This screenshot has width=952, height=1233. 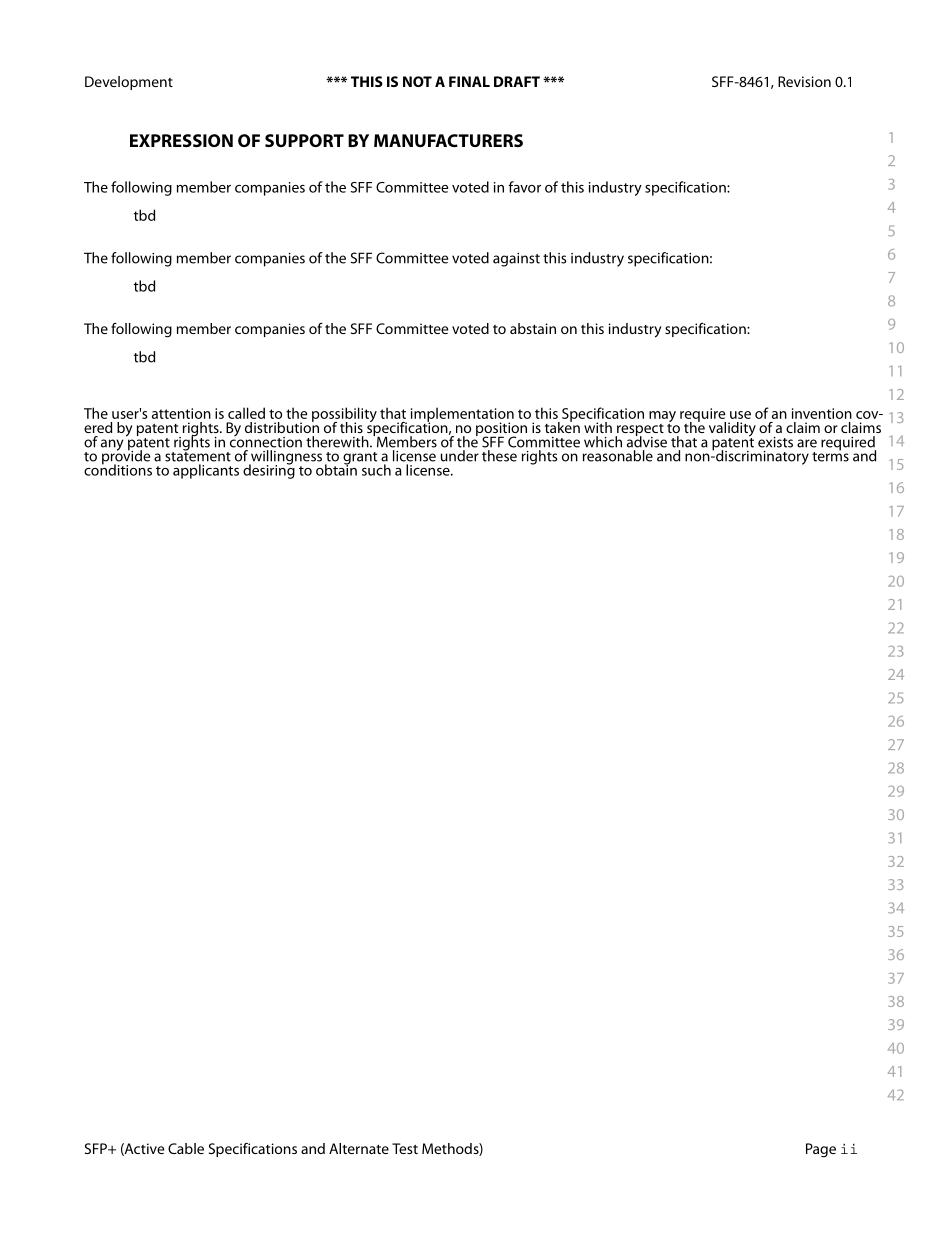 What do you see at coordinates (405, 1148) in the screenshot?
I see `Test` at bounding box center [405, 1148].
